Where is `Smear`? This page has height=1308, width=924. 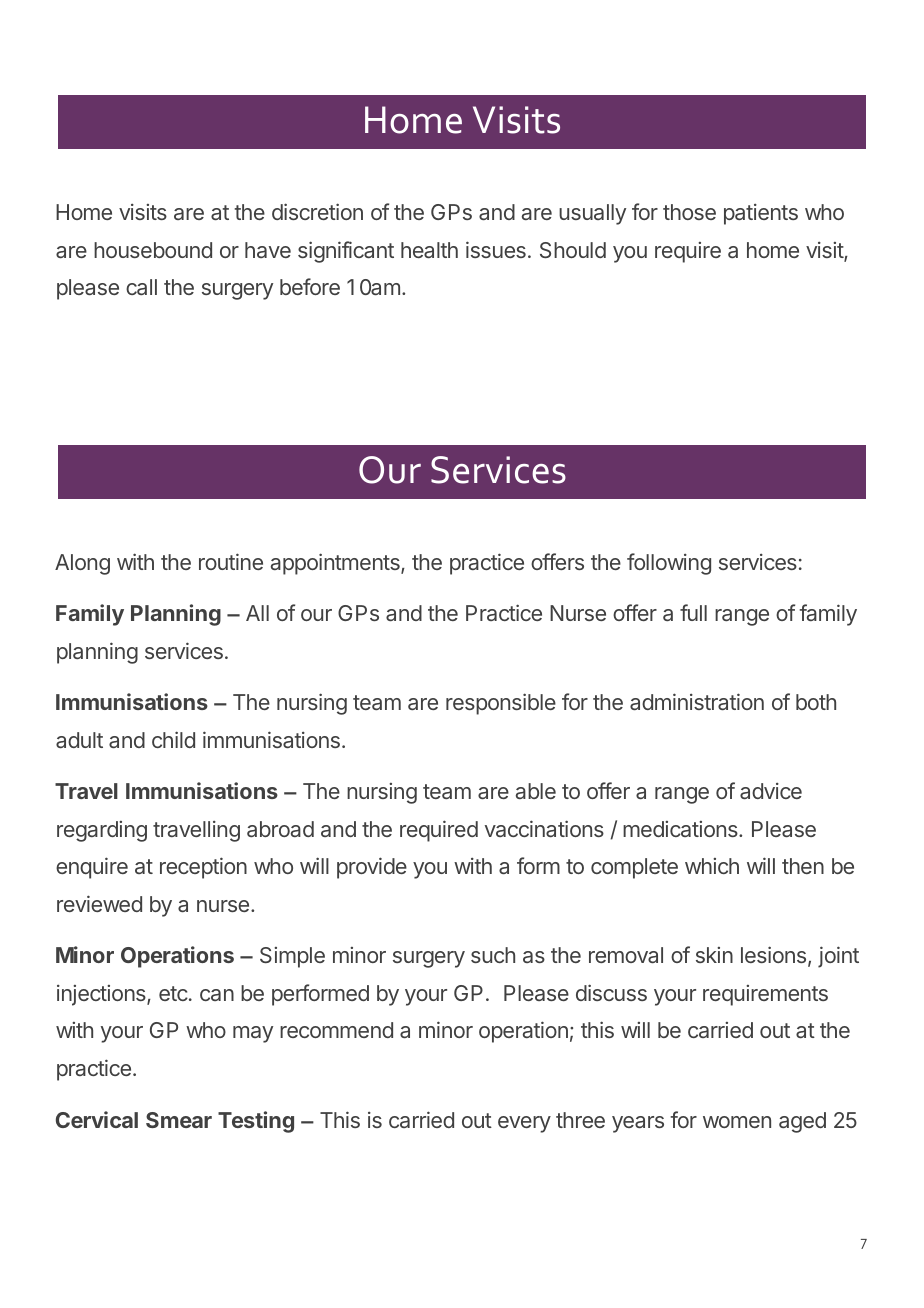 Smear is located at coordinates (179, 1120).
